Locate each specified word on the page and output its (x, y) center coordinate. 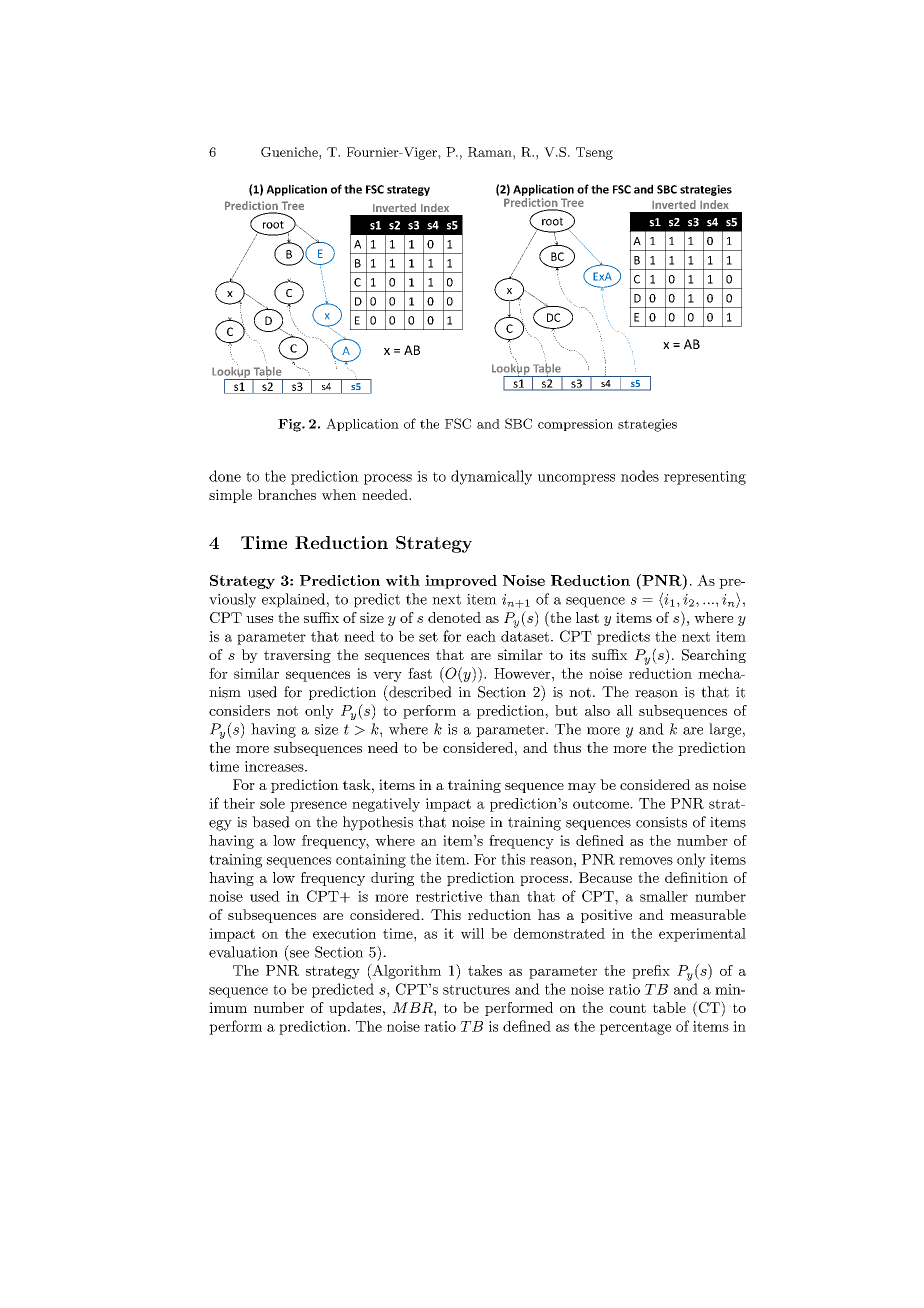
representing (705, 478)
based (271, 822)
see (298, 955)
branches (287, 494)
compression (575, 425)
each (481, 636)
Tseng (594, 153)
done (225, 476)
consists (661, 822)
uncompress (576, 479)
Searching (714, 656)
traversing (297, 656)
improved (461, 582)
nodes (640, 476)
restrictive (449, 896)
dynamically (491, 477)
